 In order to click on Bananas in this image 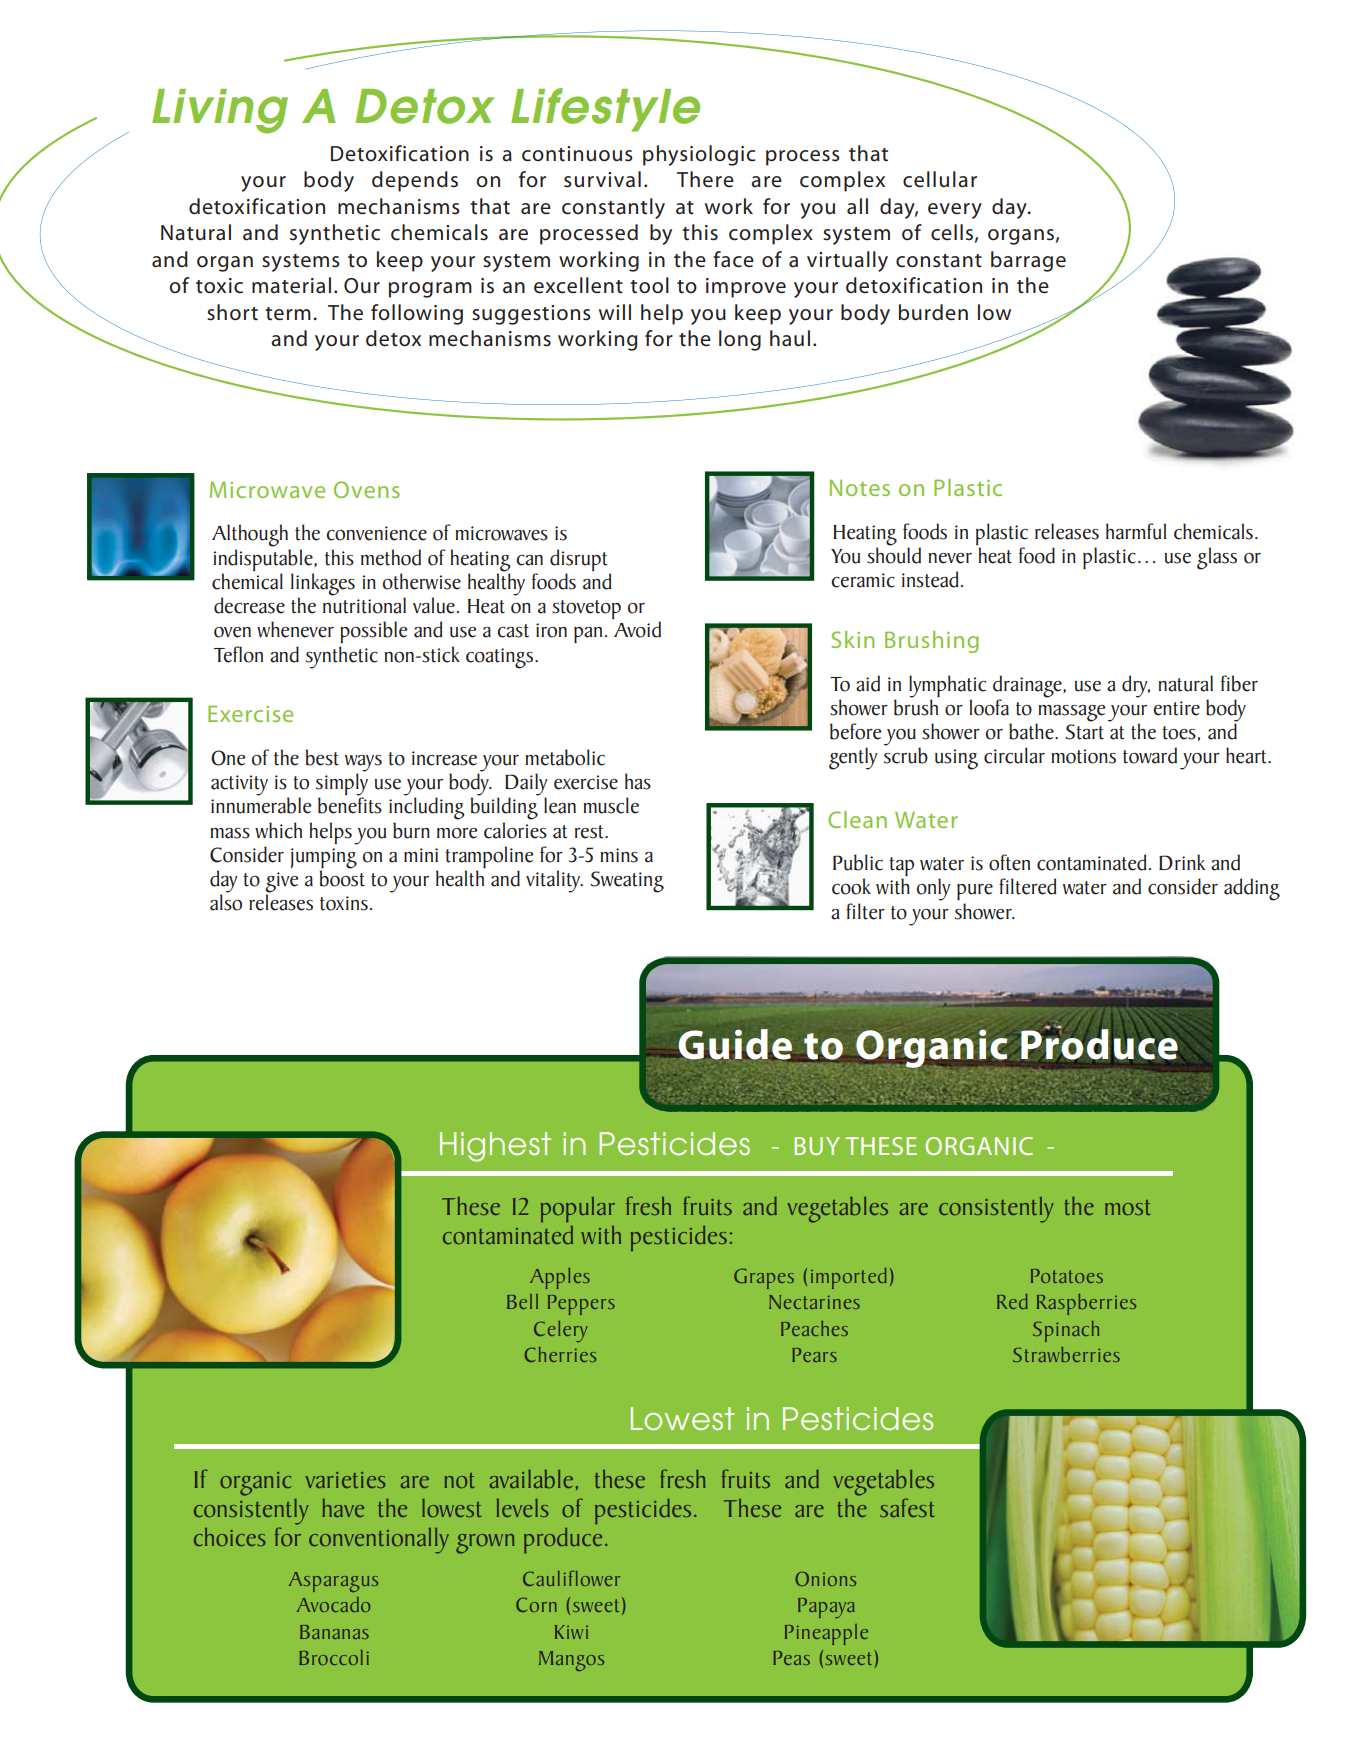, I will do `click(334, 1632)`.
